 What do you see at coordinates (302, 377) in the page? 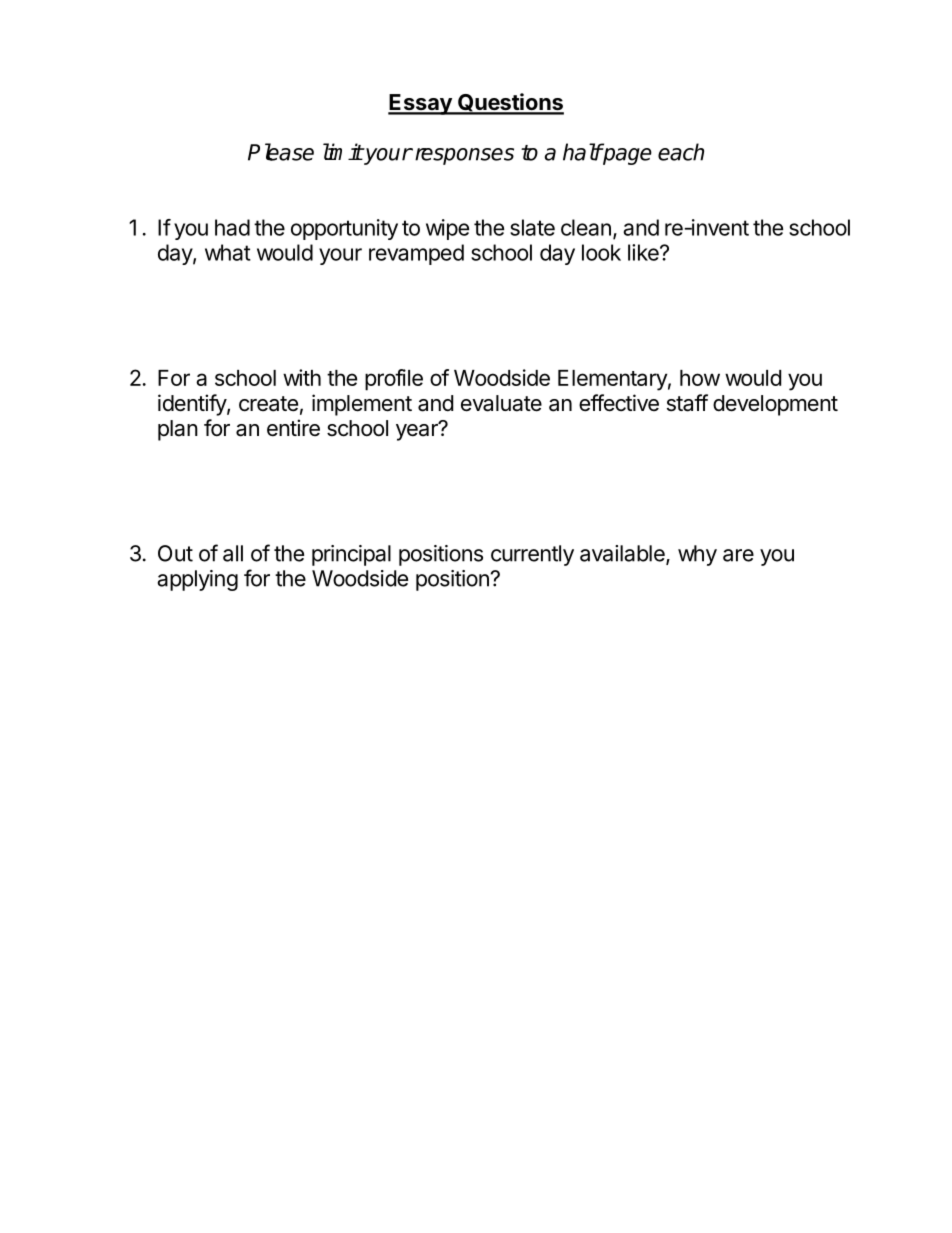
I see `with` at bounding box center [302, 377].
